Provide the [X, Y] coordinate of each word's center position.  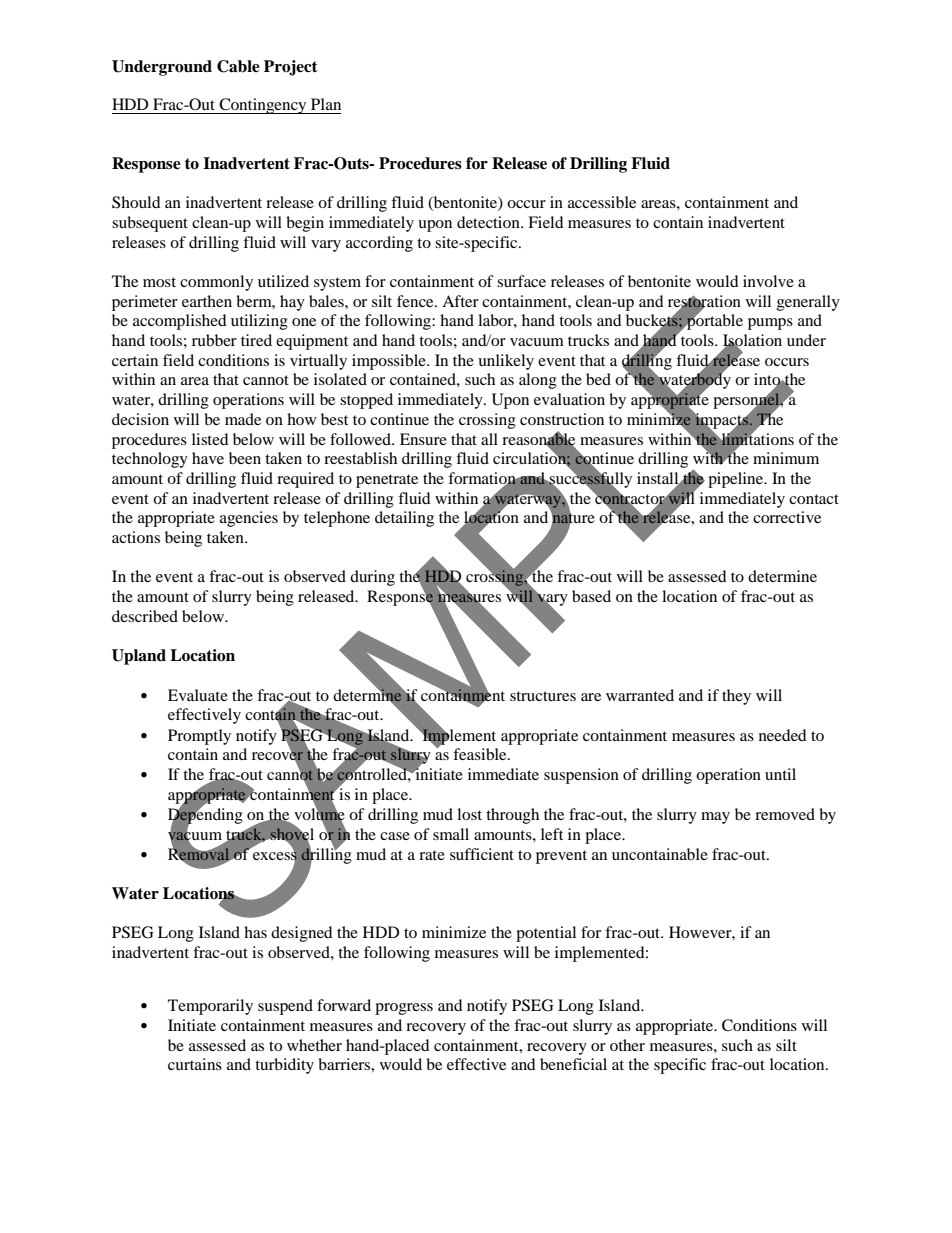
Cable [238, 66]
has [255, 932]
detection [489, 222]
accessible [602, 202]
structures [543, 696]
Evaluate [198, 695]
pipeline [737, 480]
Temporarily [210, 1007]
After [460, 301]
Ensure [423, 439]
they [736, 697]
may [715, 818]
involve [768, 281]
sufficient [482, 854]
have [208, 458]
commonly [216, 283]
